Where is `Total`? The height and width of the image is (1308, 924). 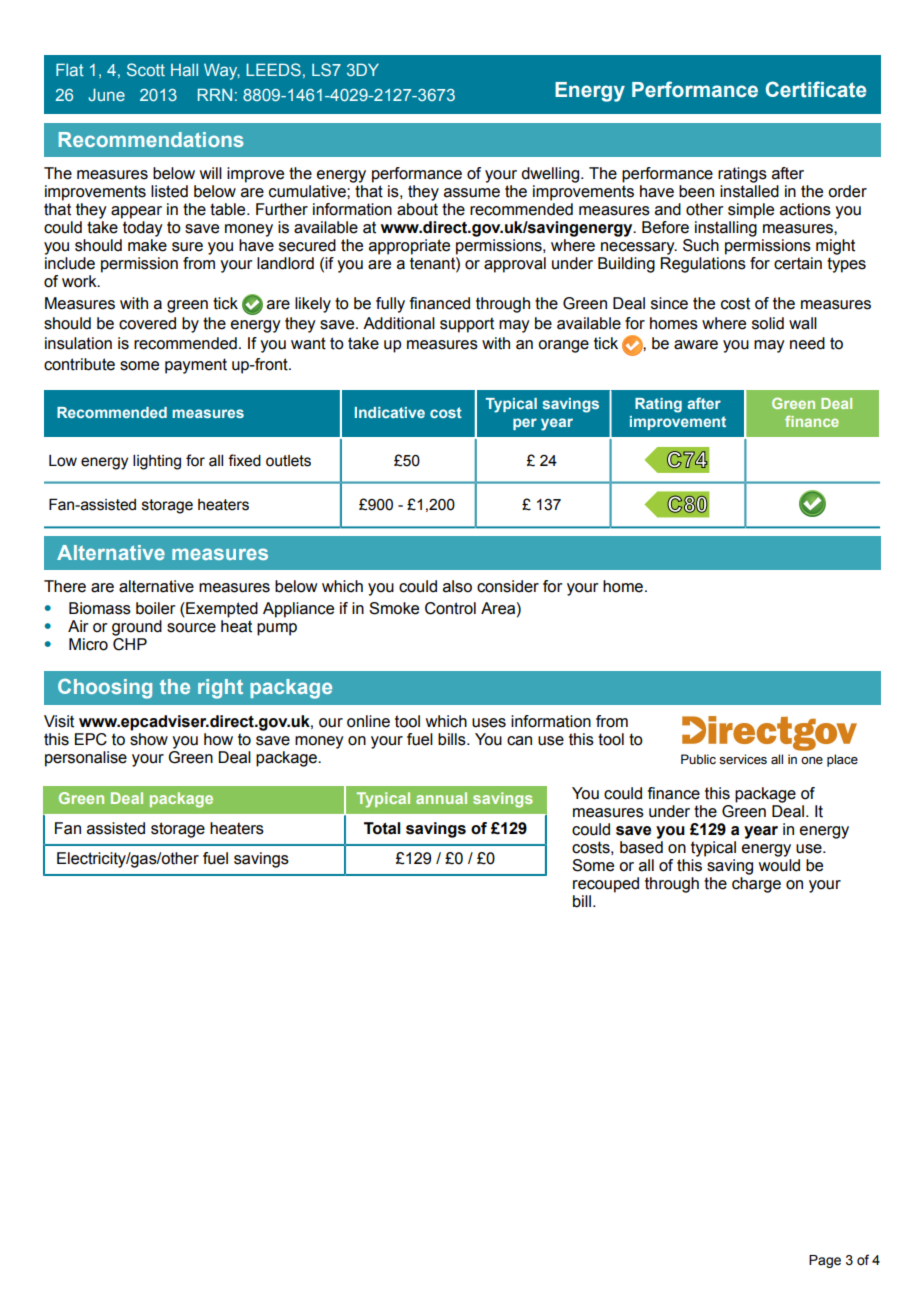
Total is located at coordinates (382, 828).
